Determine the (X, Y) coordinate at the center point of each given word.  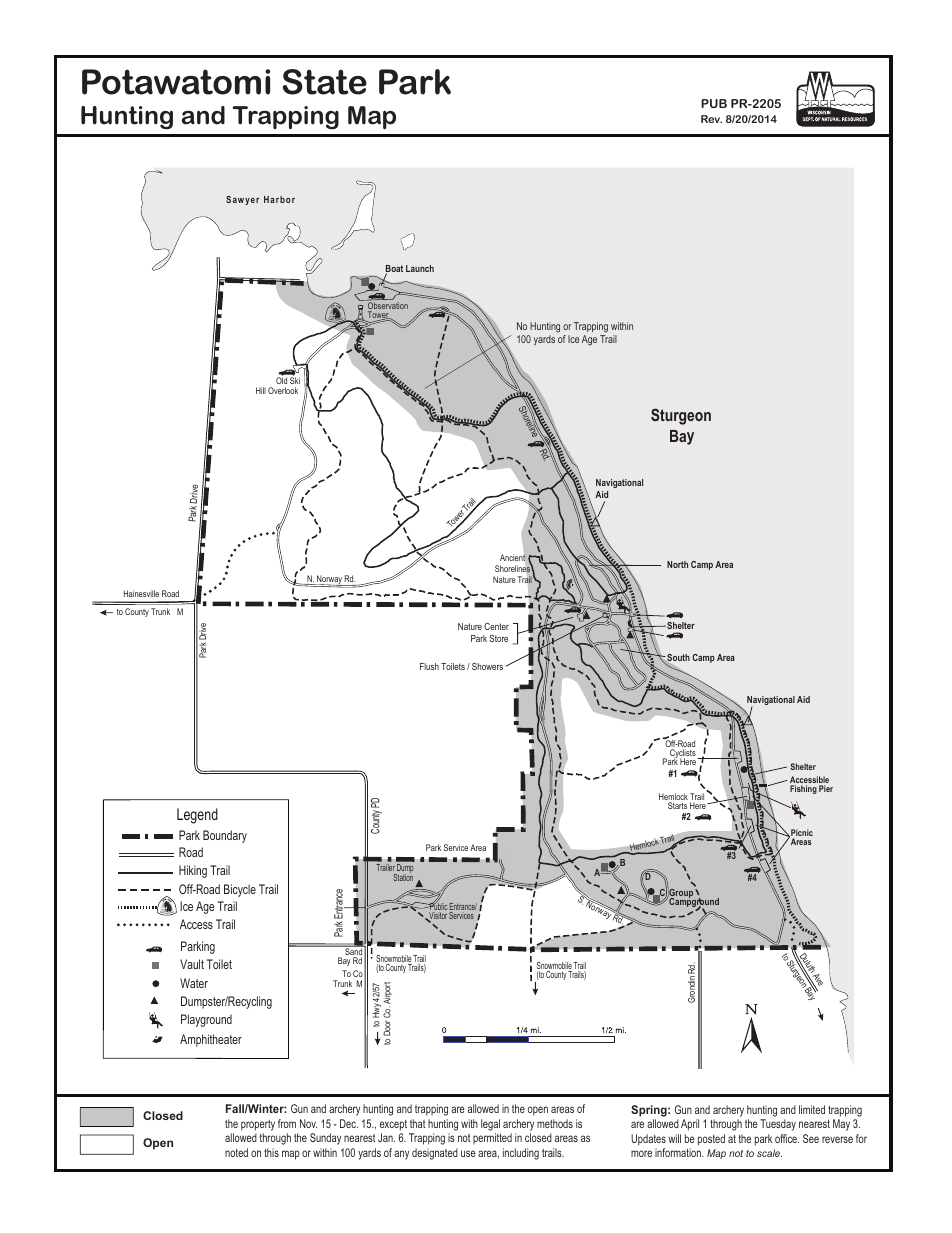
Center (496, 626)
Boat (394, 270)
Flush (429, 666)
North (677, 564)
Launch (420, 268)
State (325, 82)
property (258, 1125)
